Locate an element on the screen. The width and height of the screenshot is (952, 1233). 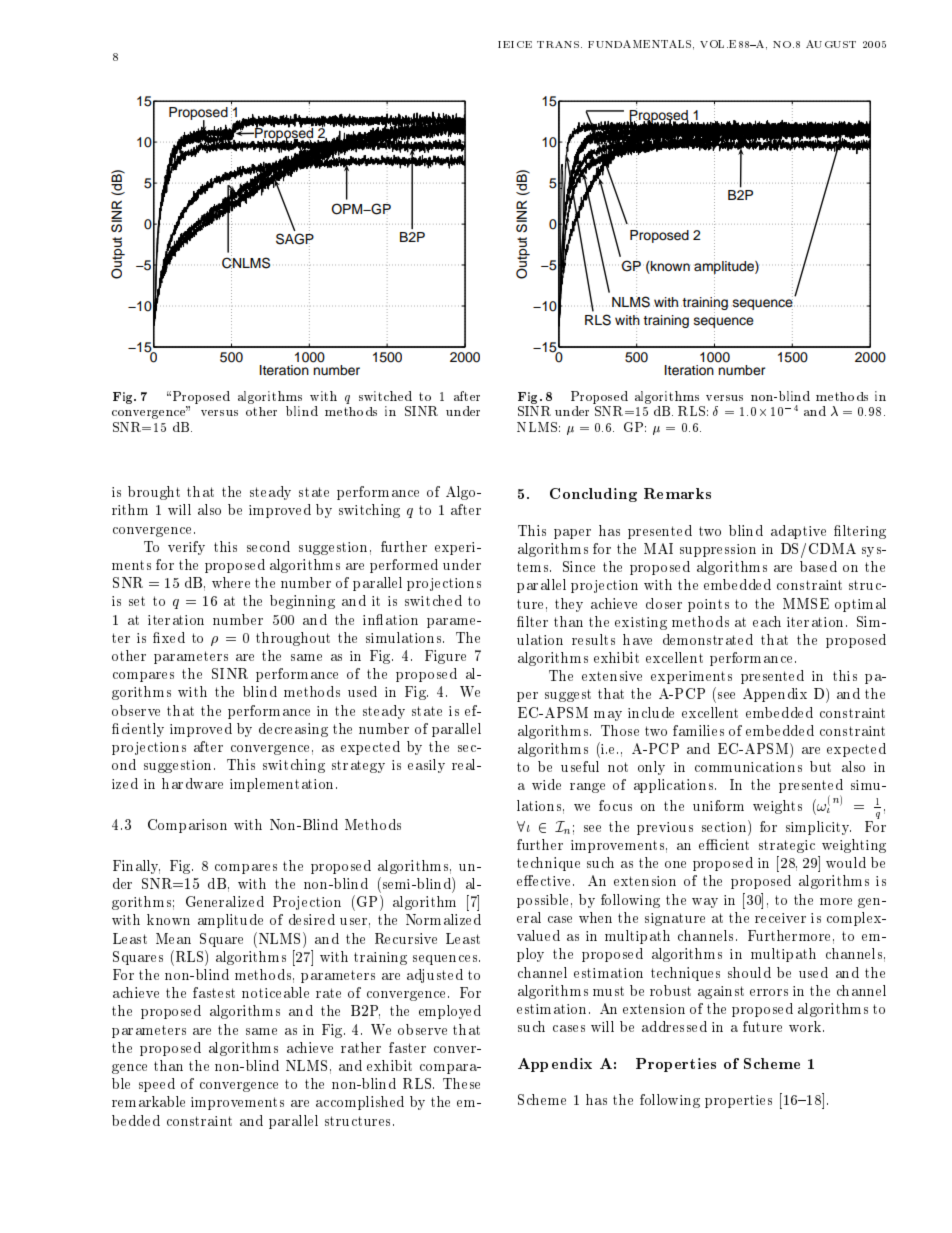
based is located at coordinates (818, 566).
